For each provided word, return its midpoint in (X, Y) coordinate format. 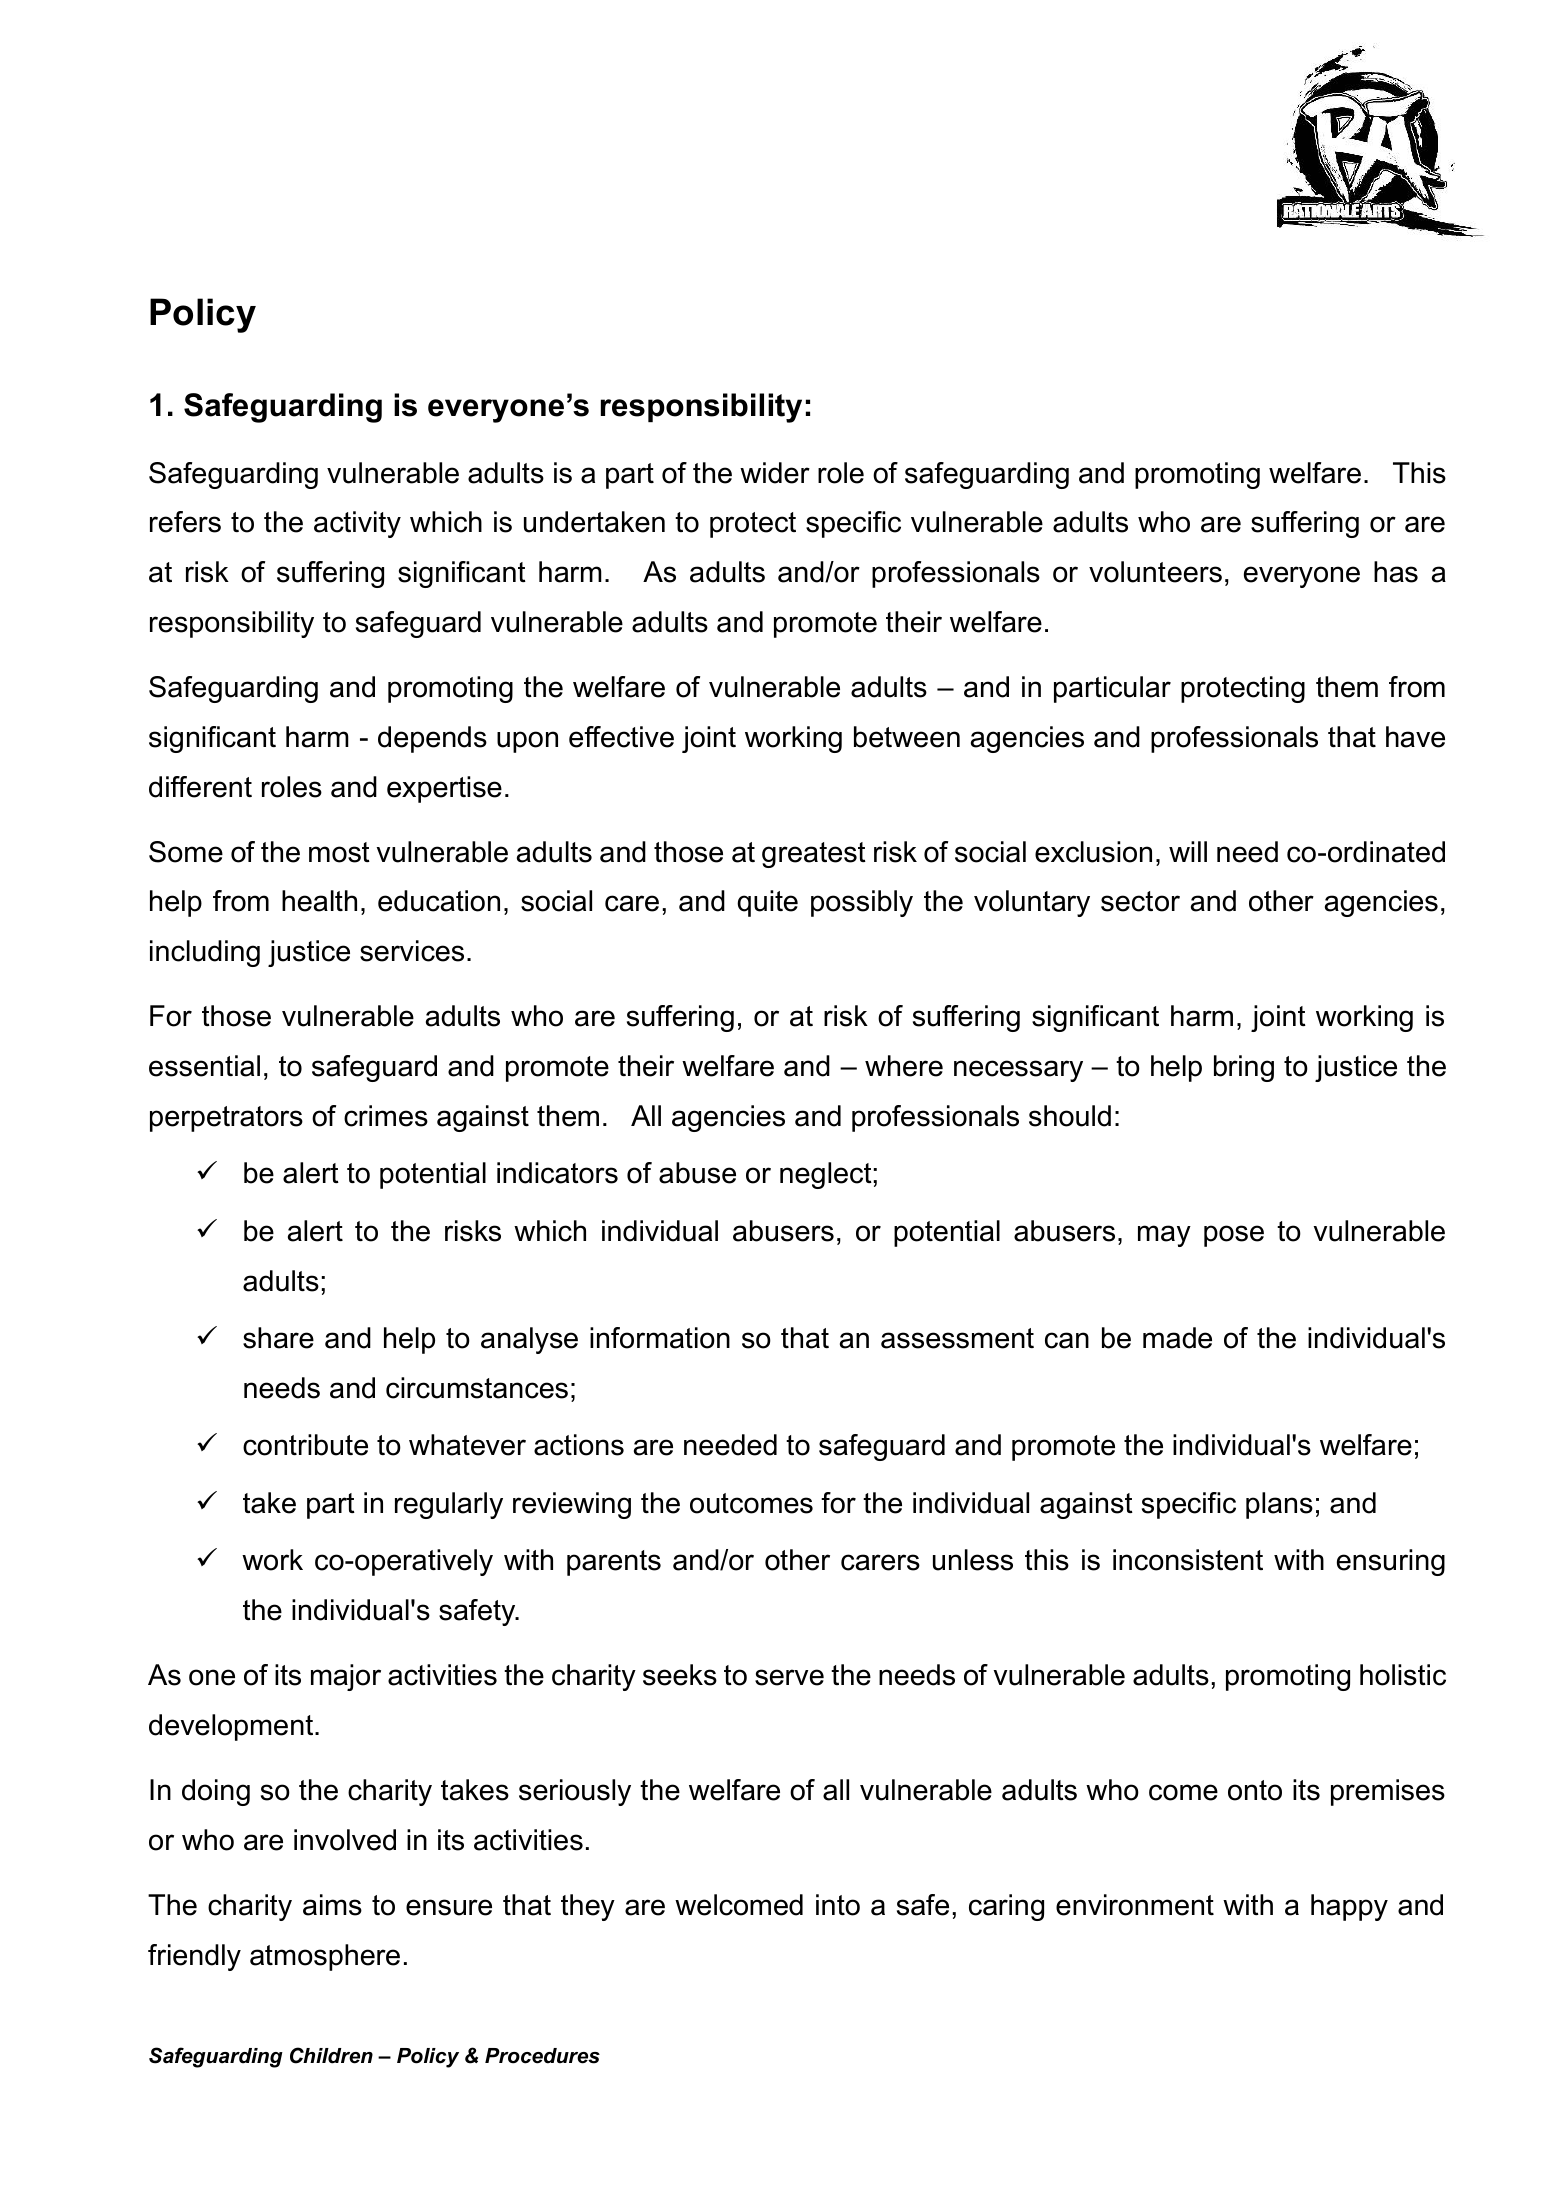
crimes (386, 1116)
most (339, 852)
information (660, 1338)
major (346, 1677)
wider (775, 473)
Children (331, 2055)
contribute (305, 1445)
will (1188, 851)
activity (357, 524)
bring (1244, 1068)
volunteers (1155, 572)
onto (1255, 1790)
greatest (814, 855)
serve (789, 1677)
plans (1279, 1505)
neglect (826, 1175)
